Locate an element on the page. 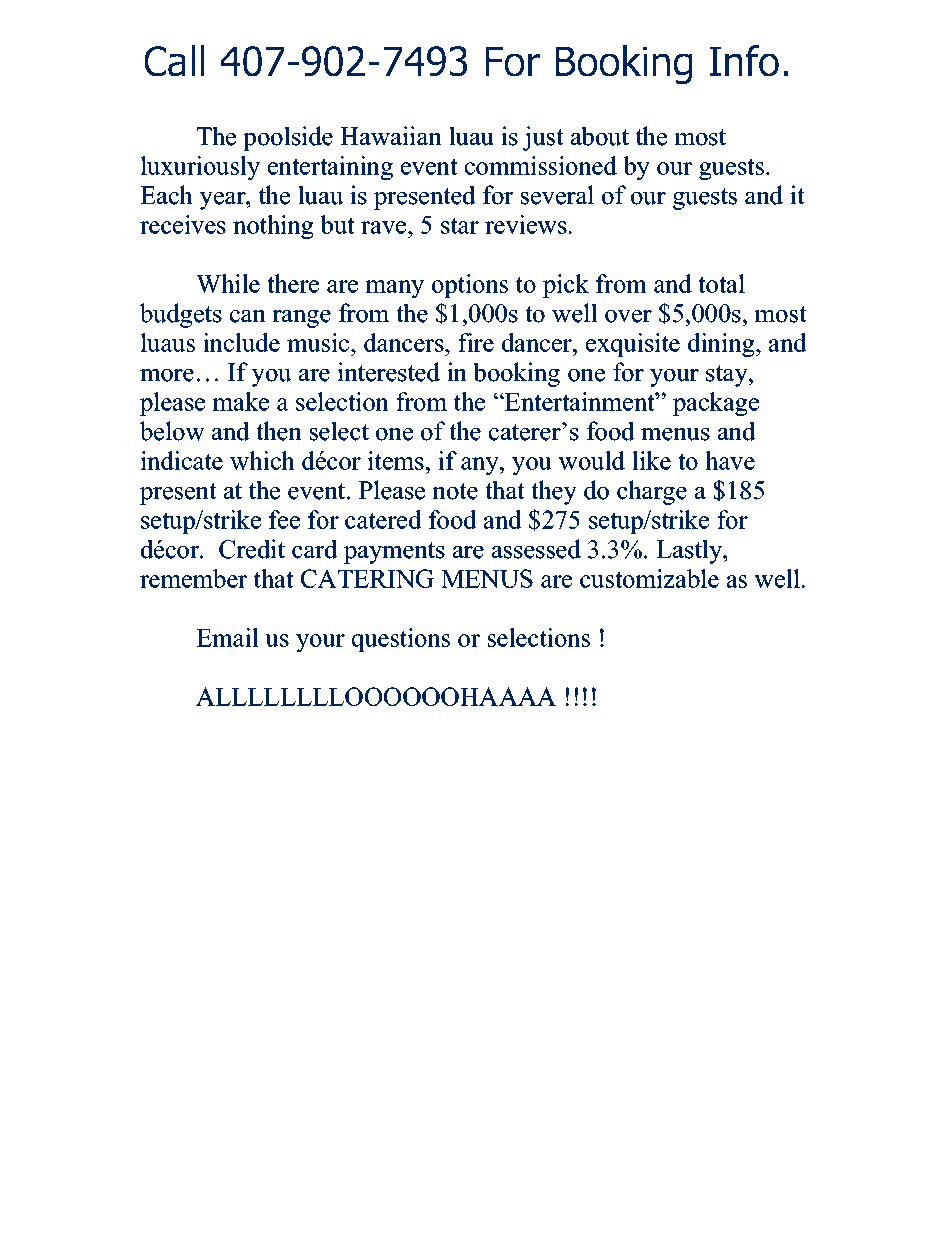 Image resolution: width=952 pixels, height=1233 pixels. fire is located at coordinates (476, 342).
